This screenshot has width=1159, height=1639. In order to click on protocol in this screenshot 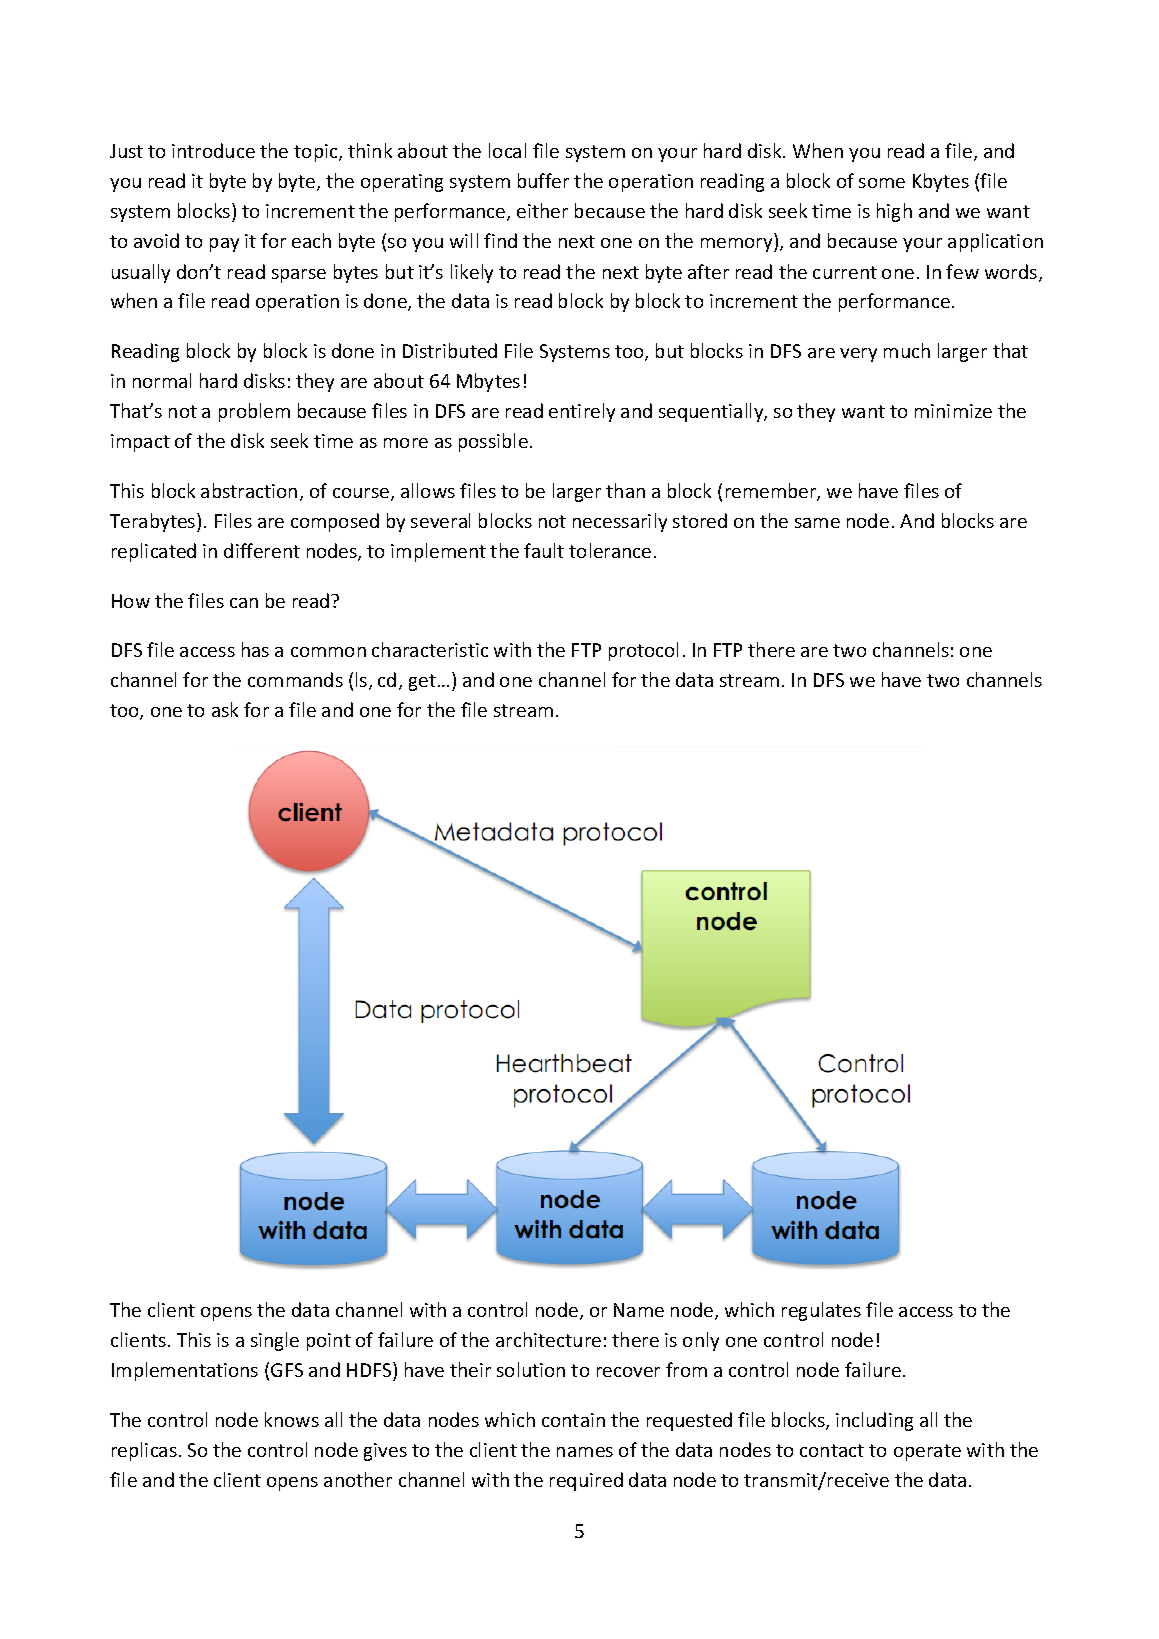, I will do `click(643, 651)`.
